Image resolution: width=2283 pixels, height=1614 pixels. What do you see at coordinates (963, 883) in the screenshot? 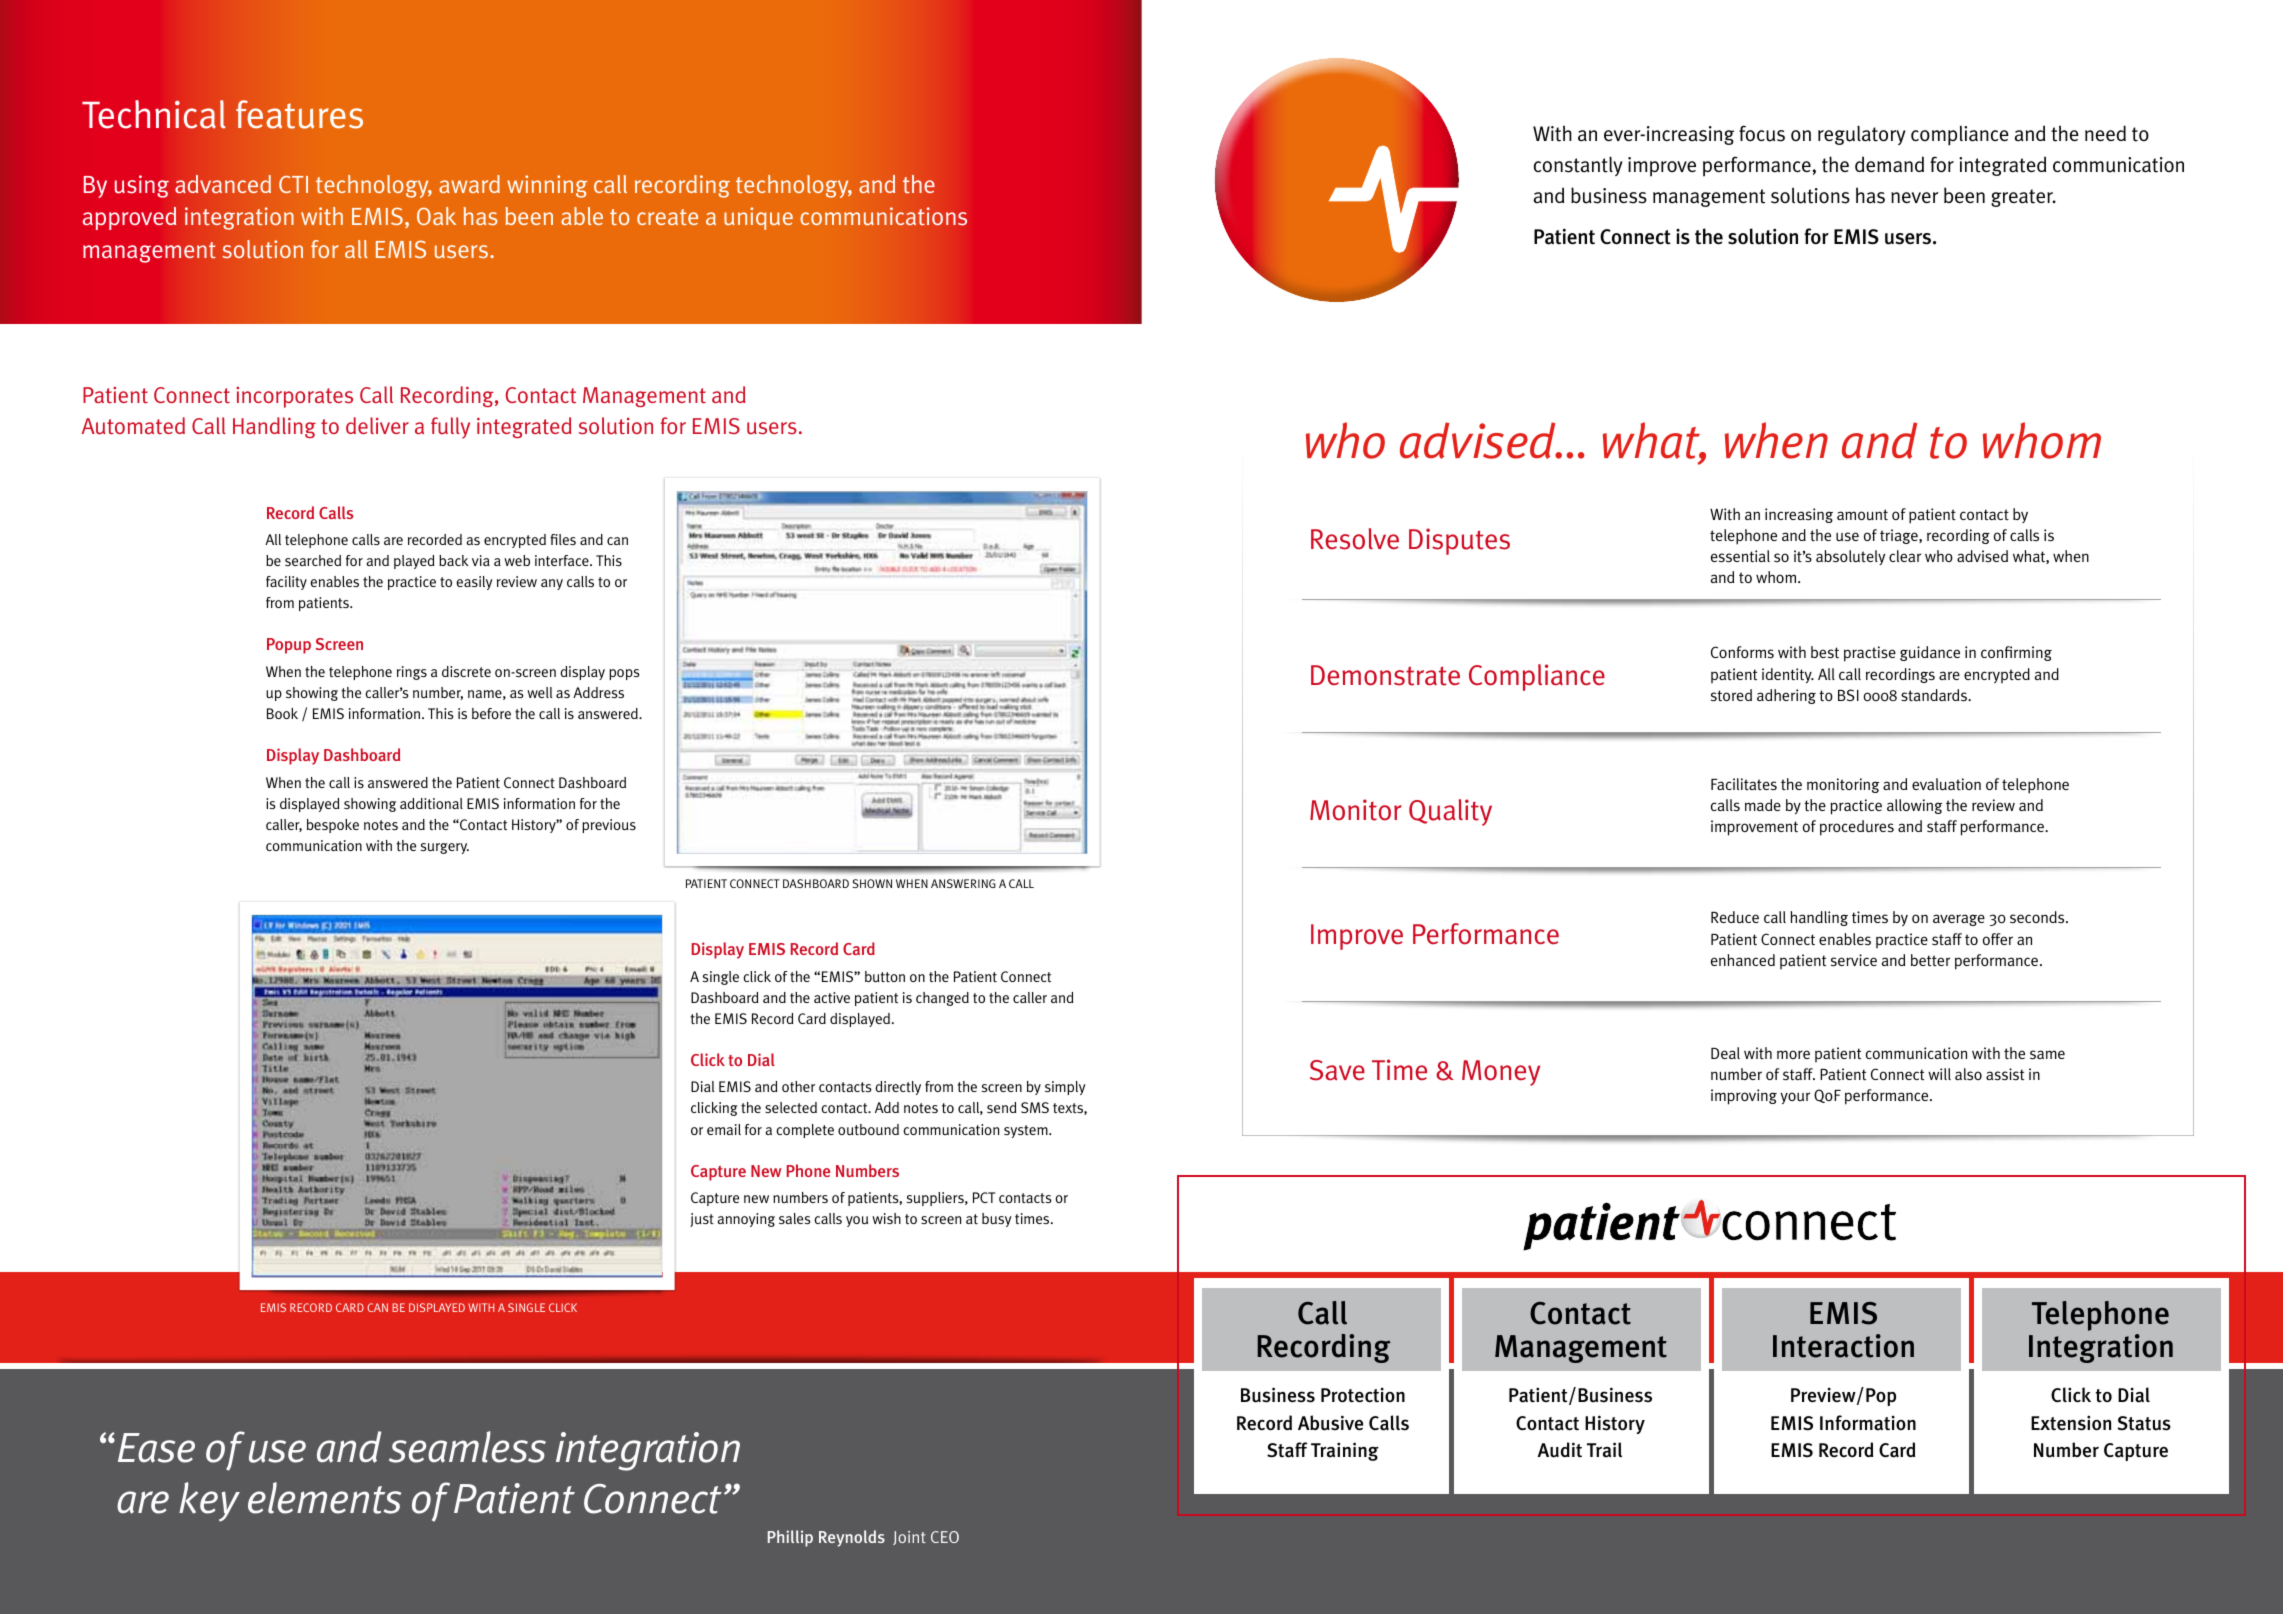
I see `answering` at bounding box center [963, 883].
